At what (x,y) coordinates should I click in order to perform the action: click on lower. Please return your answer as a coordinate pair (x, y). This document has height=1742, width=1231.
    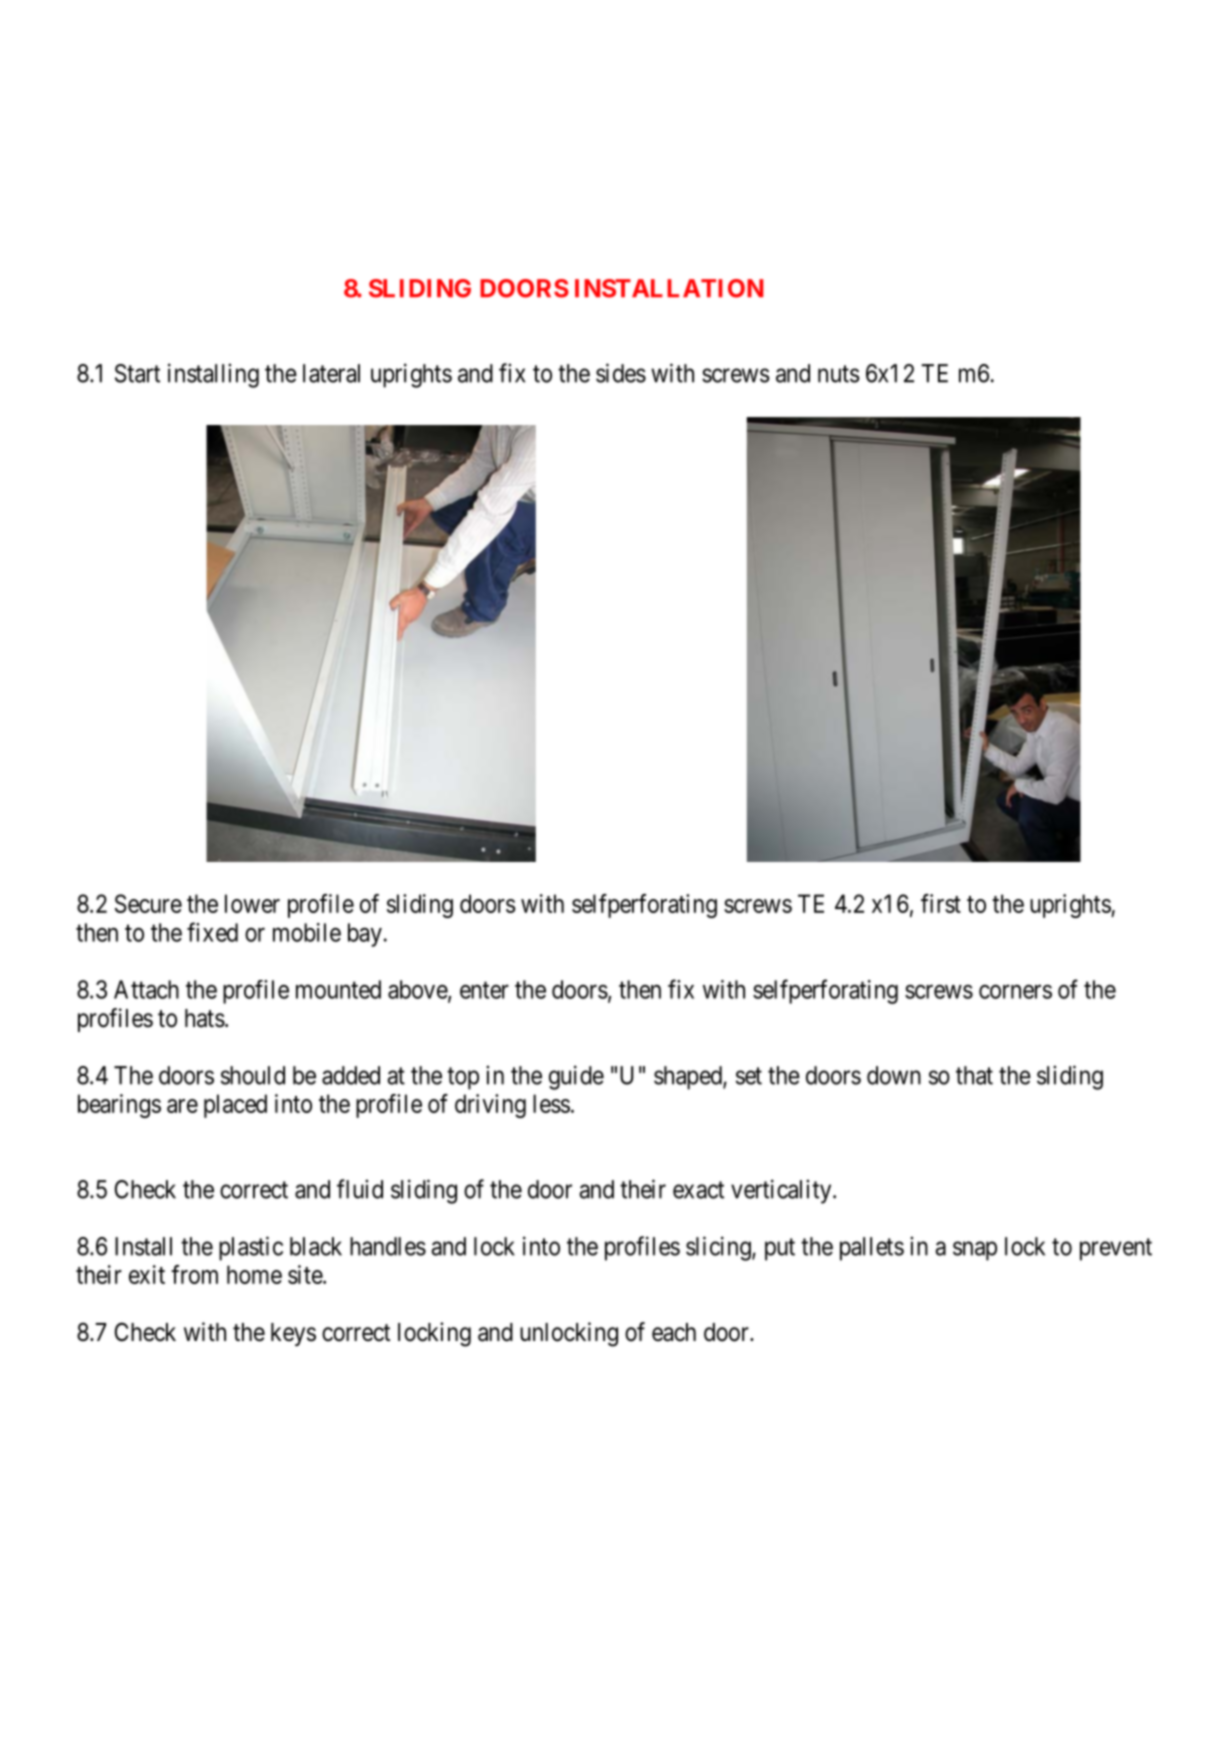
    Looking at the image, I should click on (252, 903).
